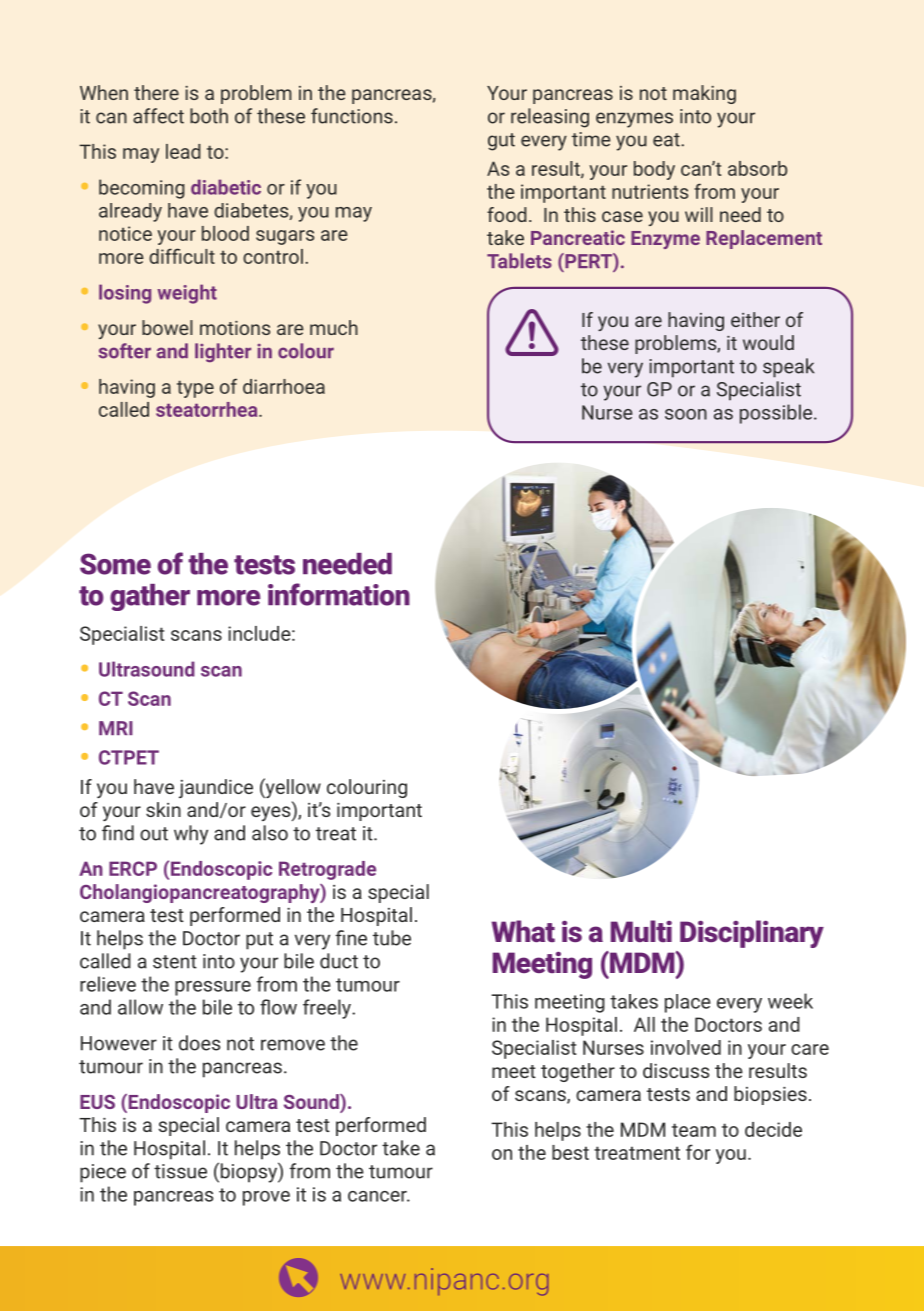 The height and width of the screenshot is (1311, 924). Describe the element at coordinates (686, 414) in the screenshot. I see `soon` at that location.
